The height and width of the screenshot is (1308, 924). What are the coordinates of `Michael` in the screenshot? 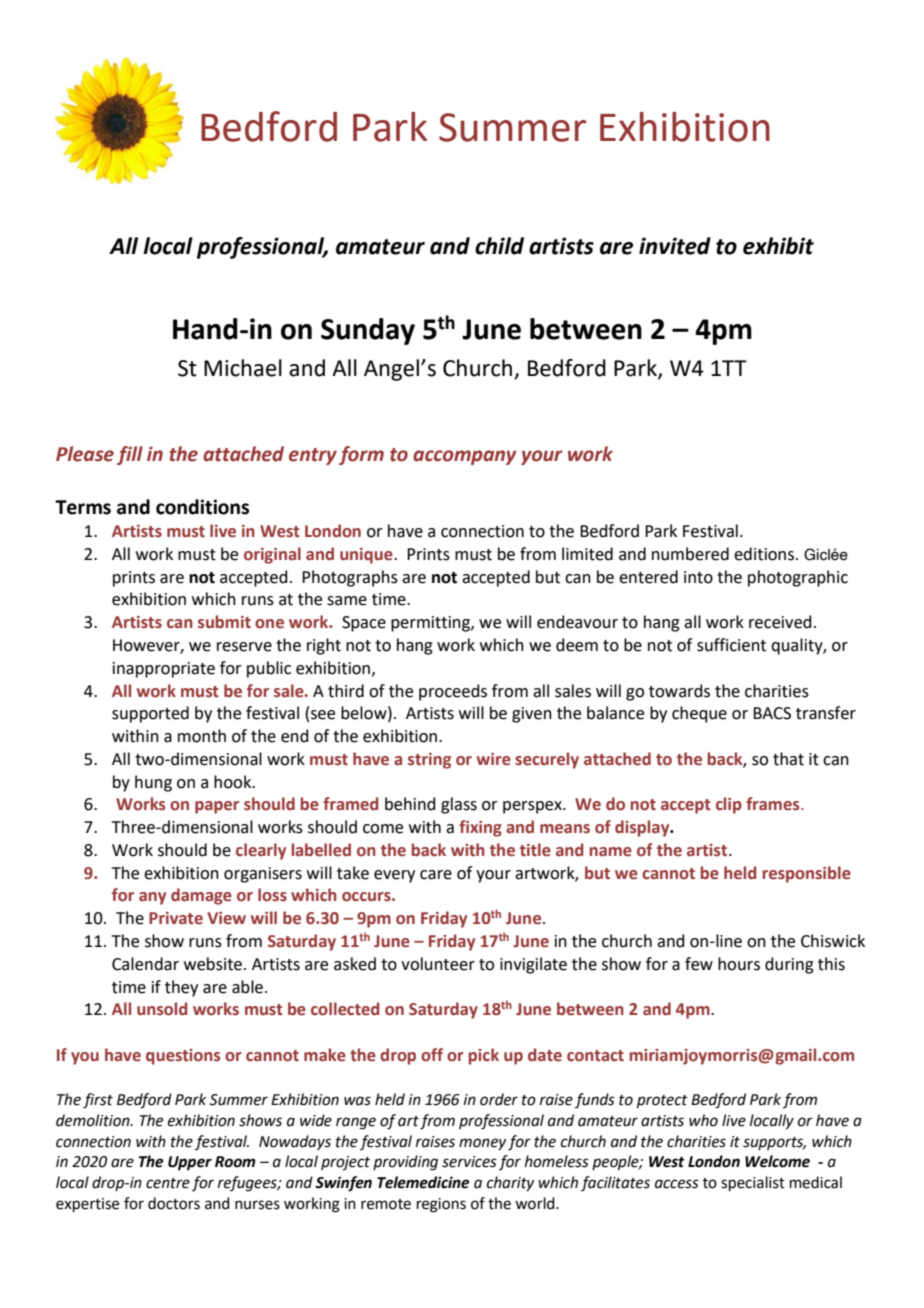 It's located at (243, 368).
